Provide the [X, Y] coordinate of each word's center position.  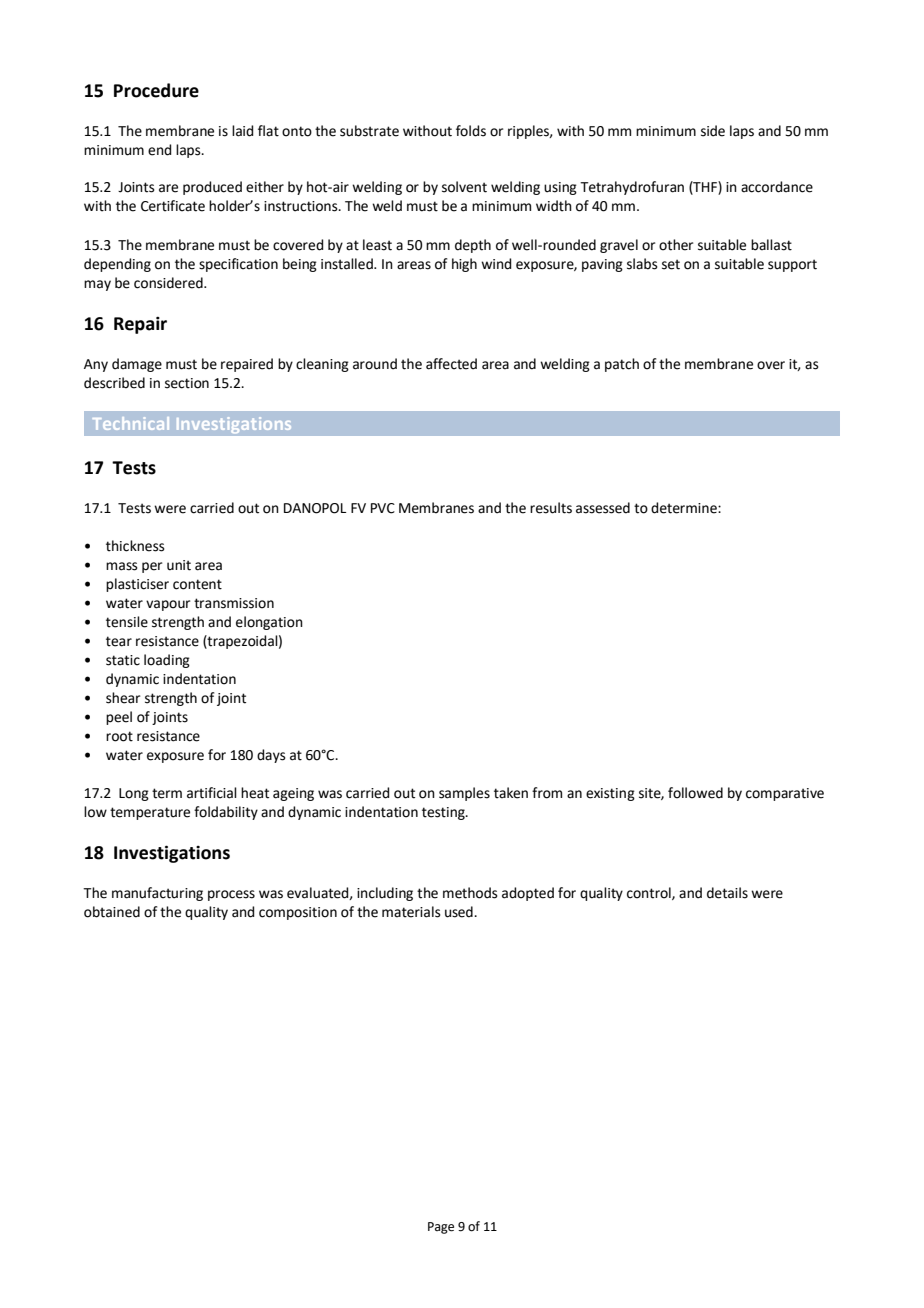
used [460, 912]
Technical [131, 423]
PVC [383, 508]
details [727, 893]
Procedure [156, 90]
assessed [603, 508]
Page [441, 1228]
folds [471, 131]
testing [444, 813]
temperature [150, 813]
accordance [777, 187]
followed [695, 793]
